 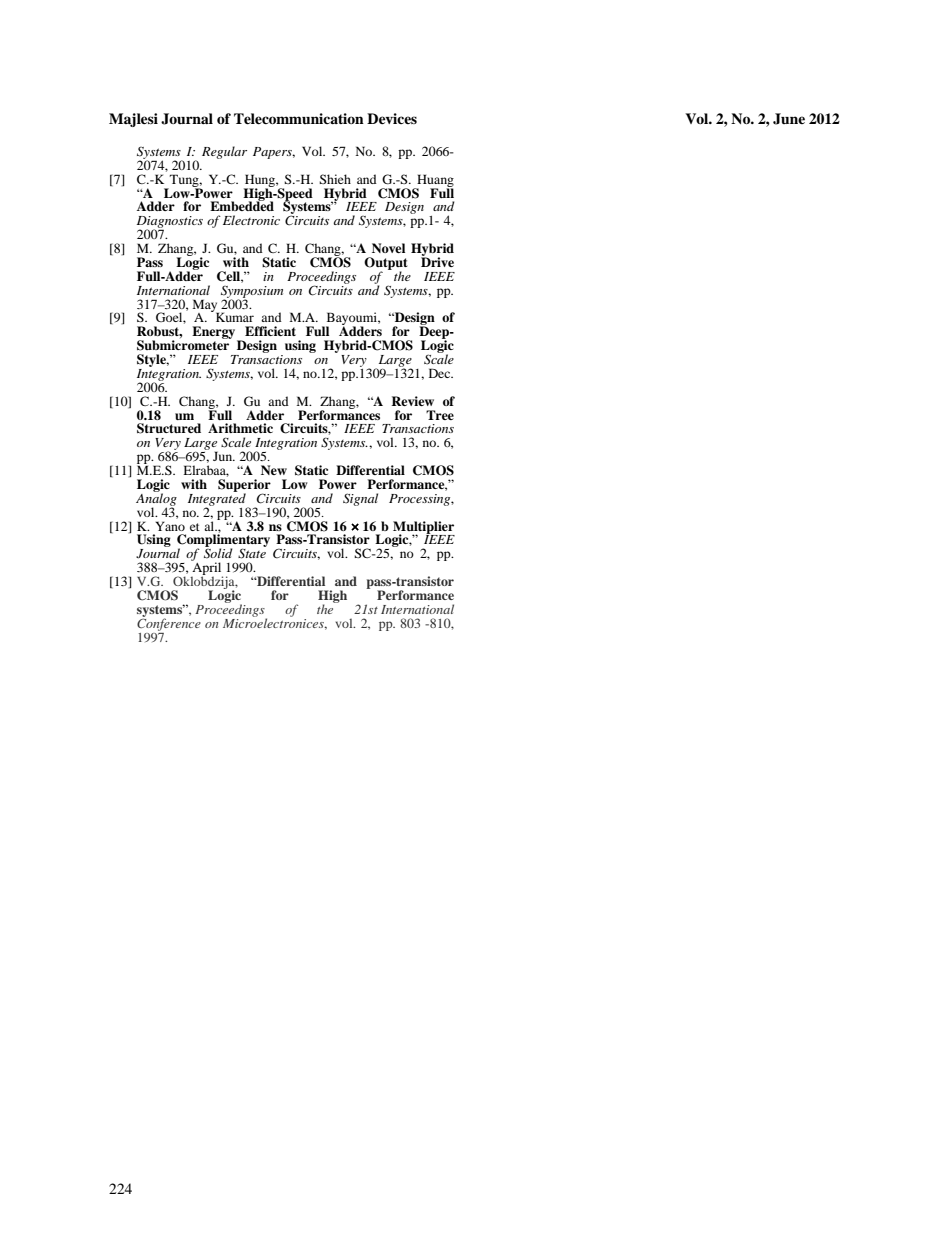 What do you see at coordinates (437, 261) in the page?
I see `Drive` at bounding box center [437, 261].
